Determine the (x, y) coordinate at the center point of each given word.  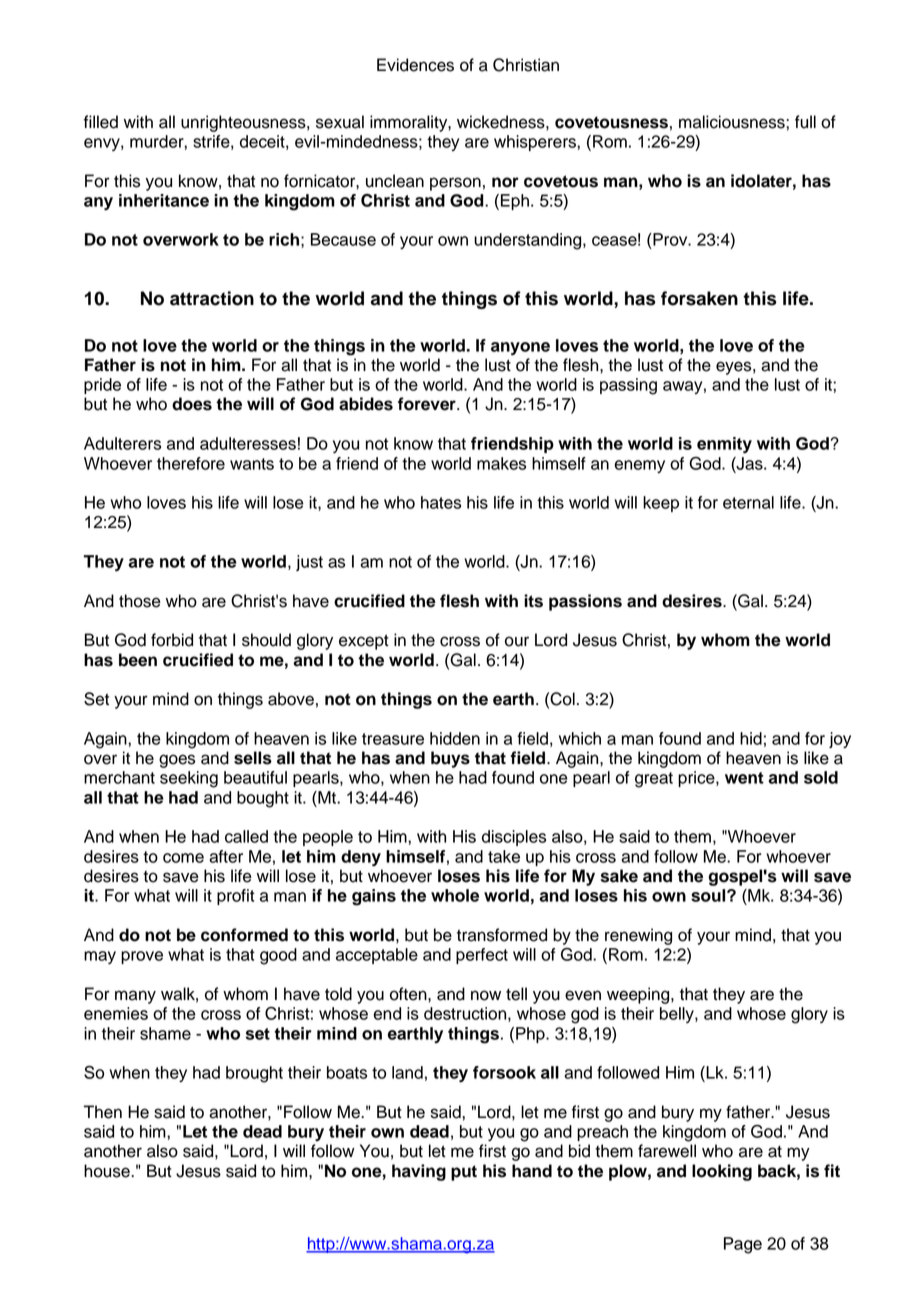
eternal (748, 502)
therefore (191, 463)
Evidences (415, 65)
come (183, 858)
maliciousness (733, 122)
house (108, 1171)
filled (101, 122)
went (744, 778)
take (504, 856)
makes (501, 463)
